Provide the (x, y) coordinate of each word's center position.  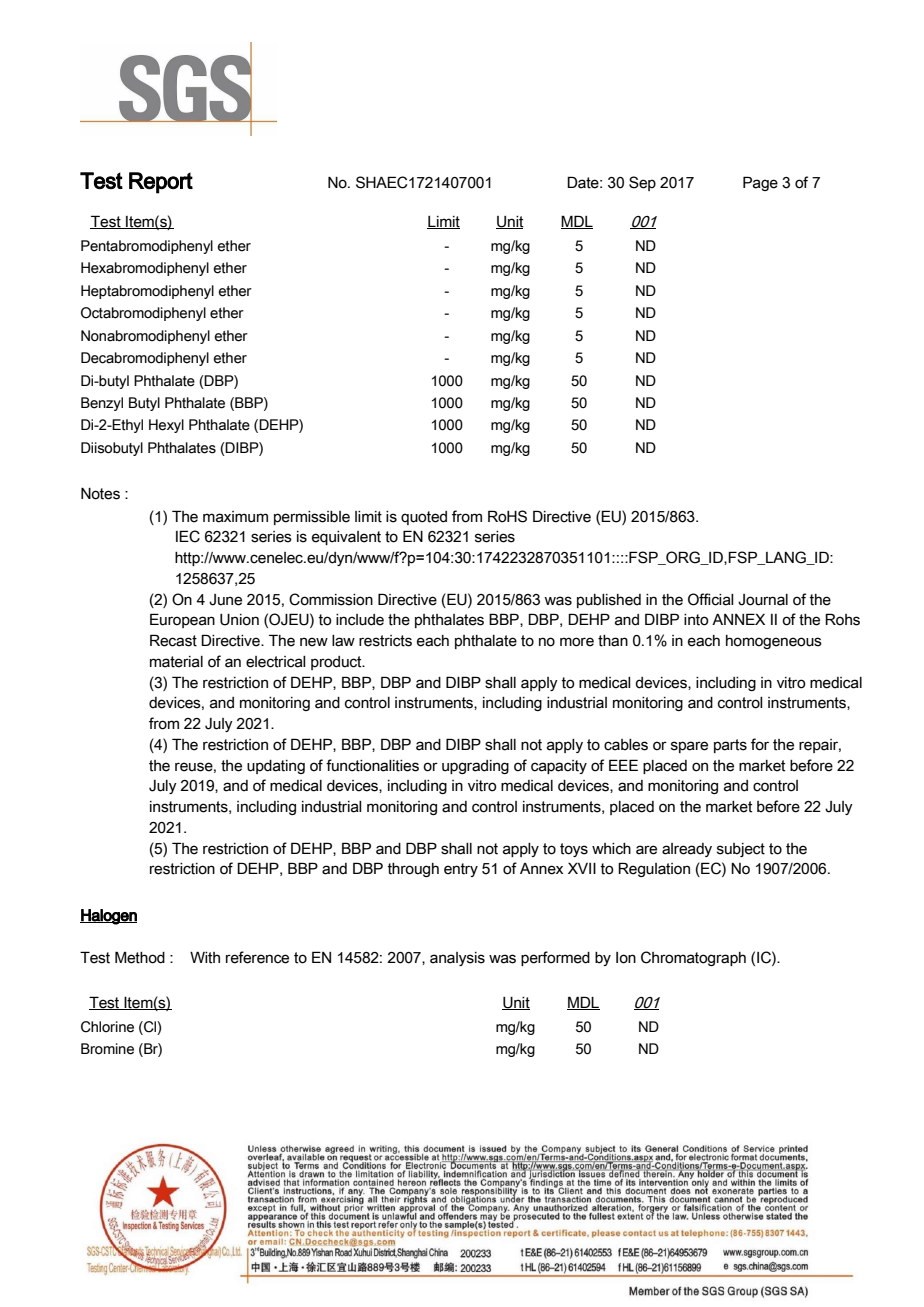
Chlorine (107, 1027)
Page (760, 183)
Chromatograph (693, 958)
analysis (457, 959)
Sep (642, 183)
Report (161, 183)
